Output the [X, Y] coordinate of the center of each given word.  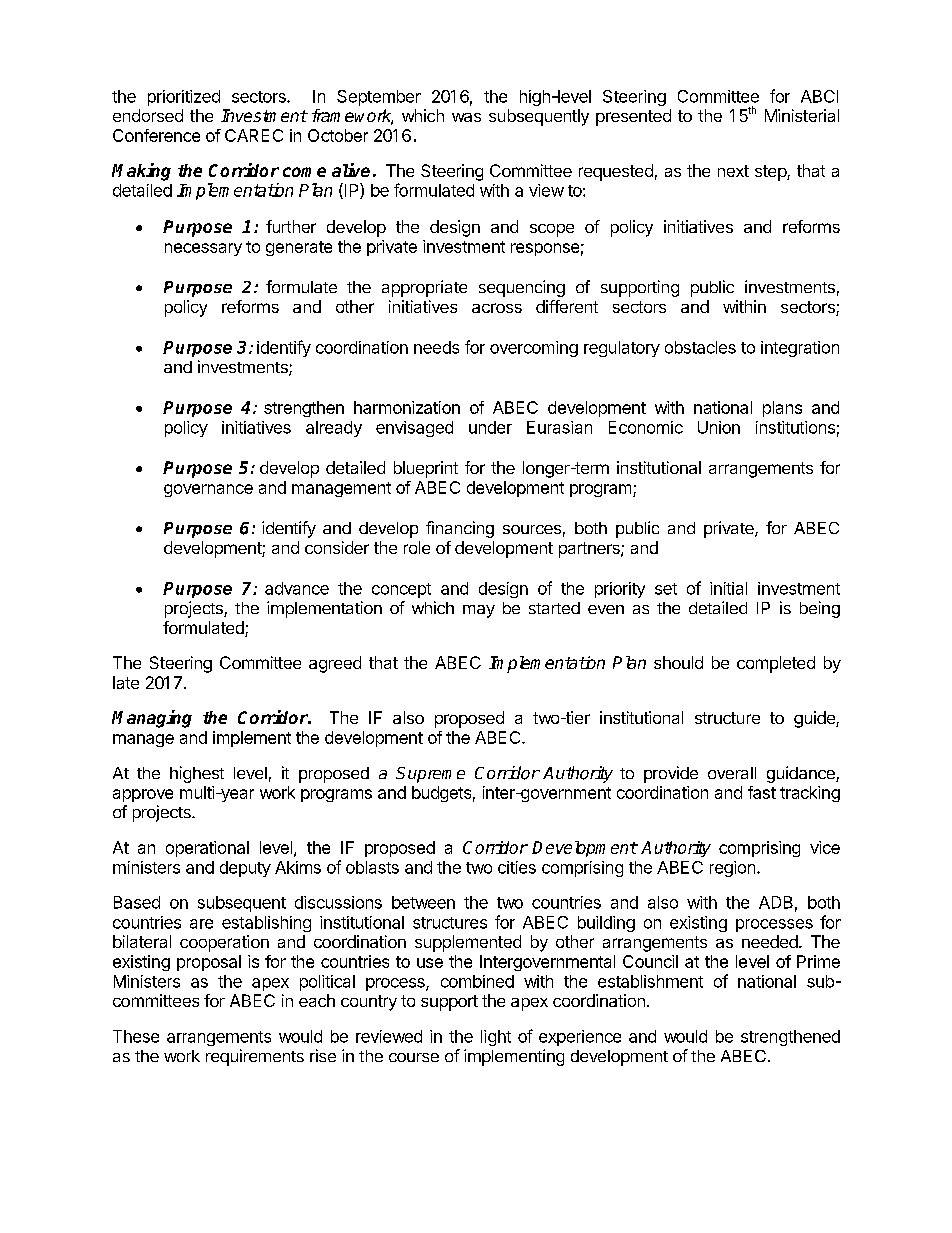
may [479, 611]
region [732, 869]
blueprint [426, 469]
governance [208, 490]
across [497, 308]
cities [517, 867]
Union [719, 427]
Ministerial [802, 115]
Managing [152, 719]
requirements [255, 1057]
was [466, 117]
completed [776, 664]
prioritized [184, 98]
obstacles [700, 347]
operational [207, 849]
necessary [203, 249]
